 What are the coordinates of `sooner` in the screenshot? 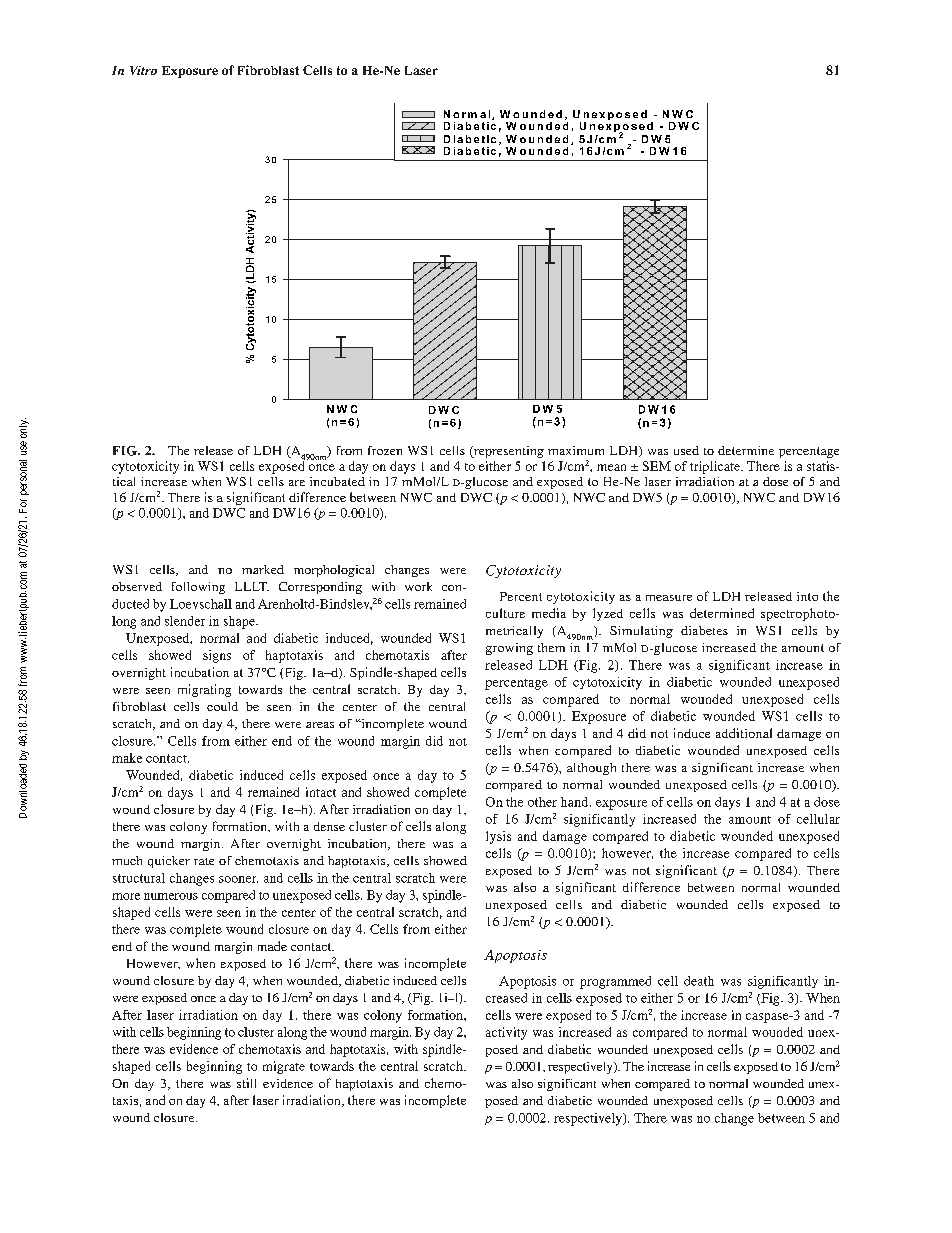 It's located at (238, 879).
